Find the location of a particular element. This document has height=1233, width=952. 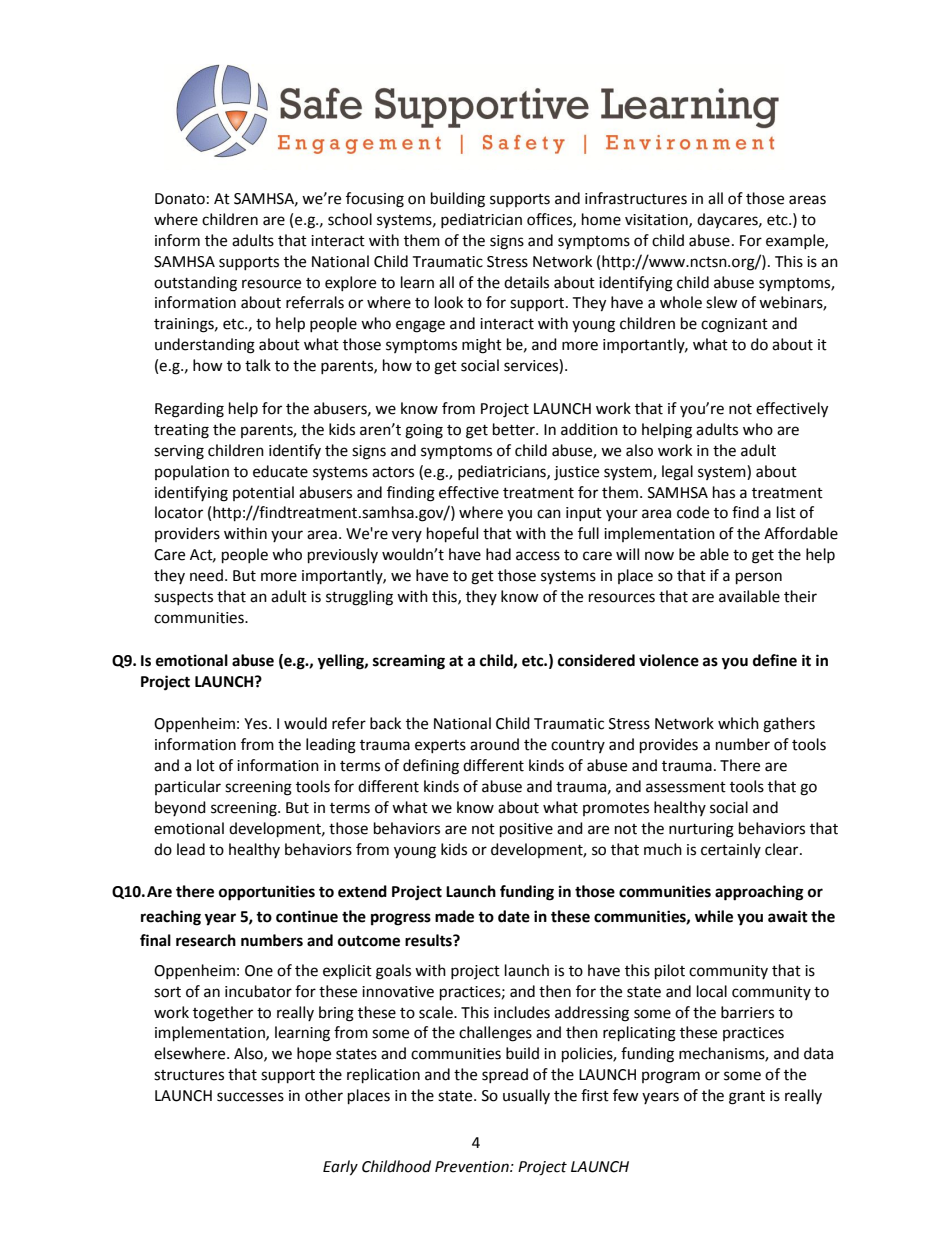

slew is located at coordinates (722, 302).
